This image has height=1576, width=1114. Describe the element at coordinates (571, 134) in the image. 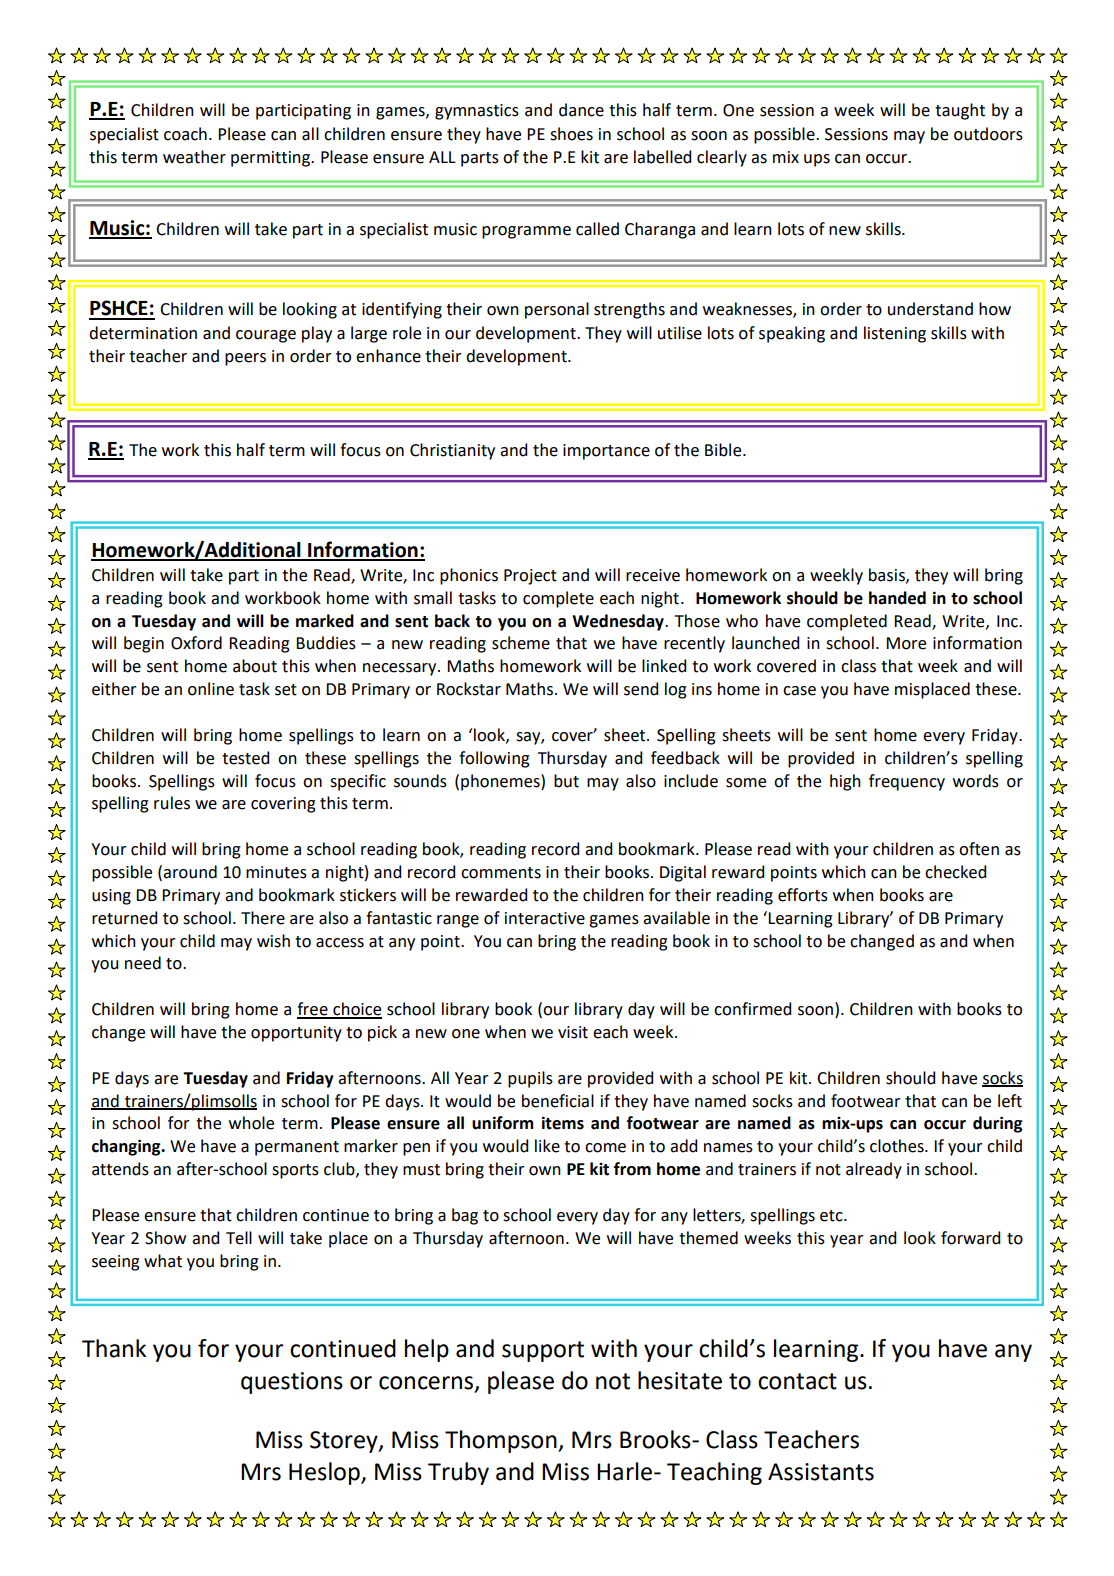

I see `shoes` at that location.
